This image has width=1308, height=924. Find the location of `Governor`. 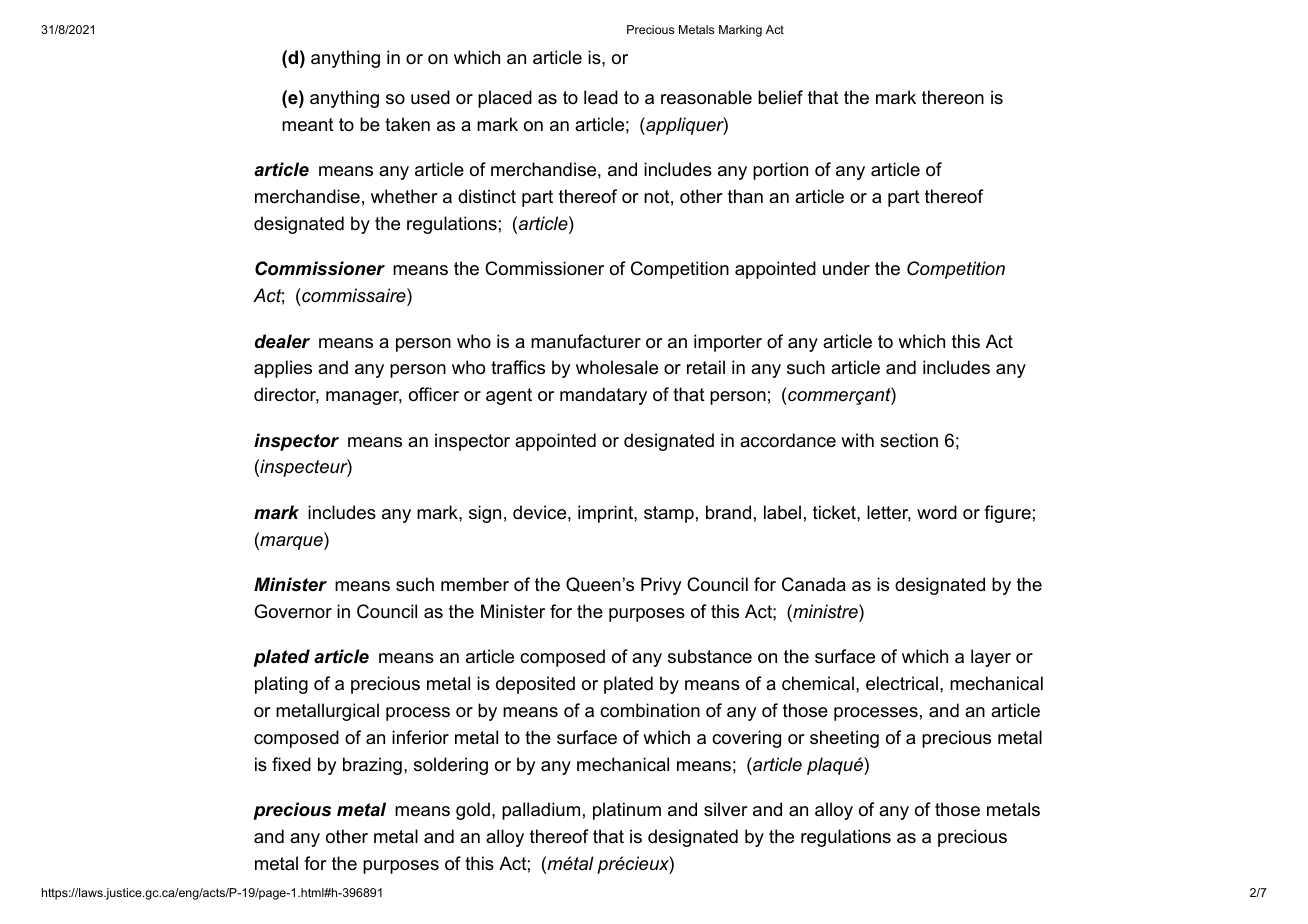

Governor is located at coordinates (293, 611).
